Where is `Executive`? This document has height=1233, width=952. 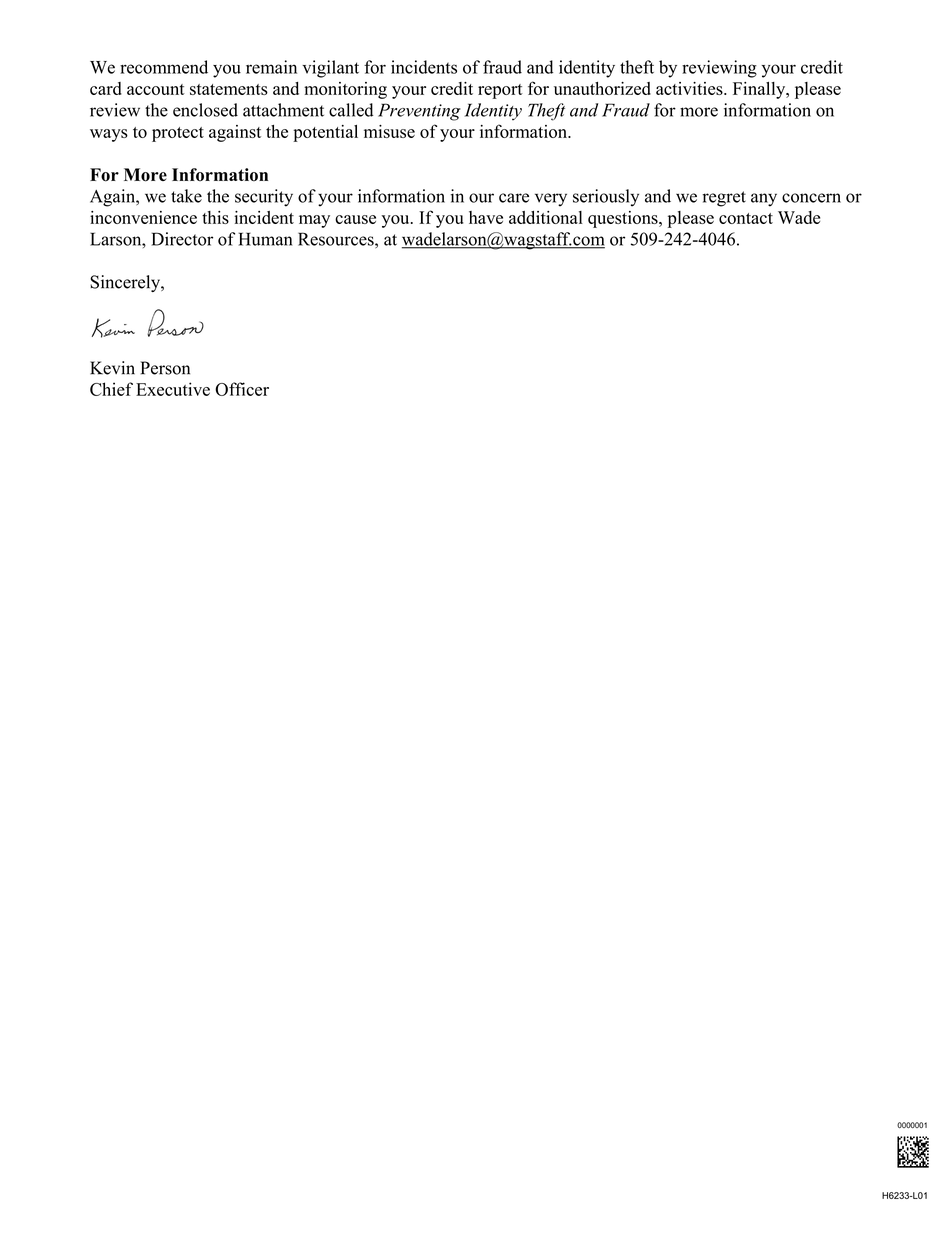 Executive is located at coordinates (173, 389).
